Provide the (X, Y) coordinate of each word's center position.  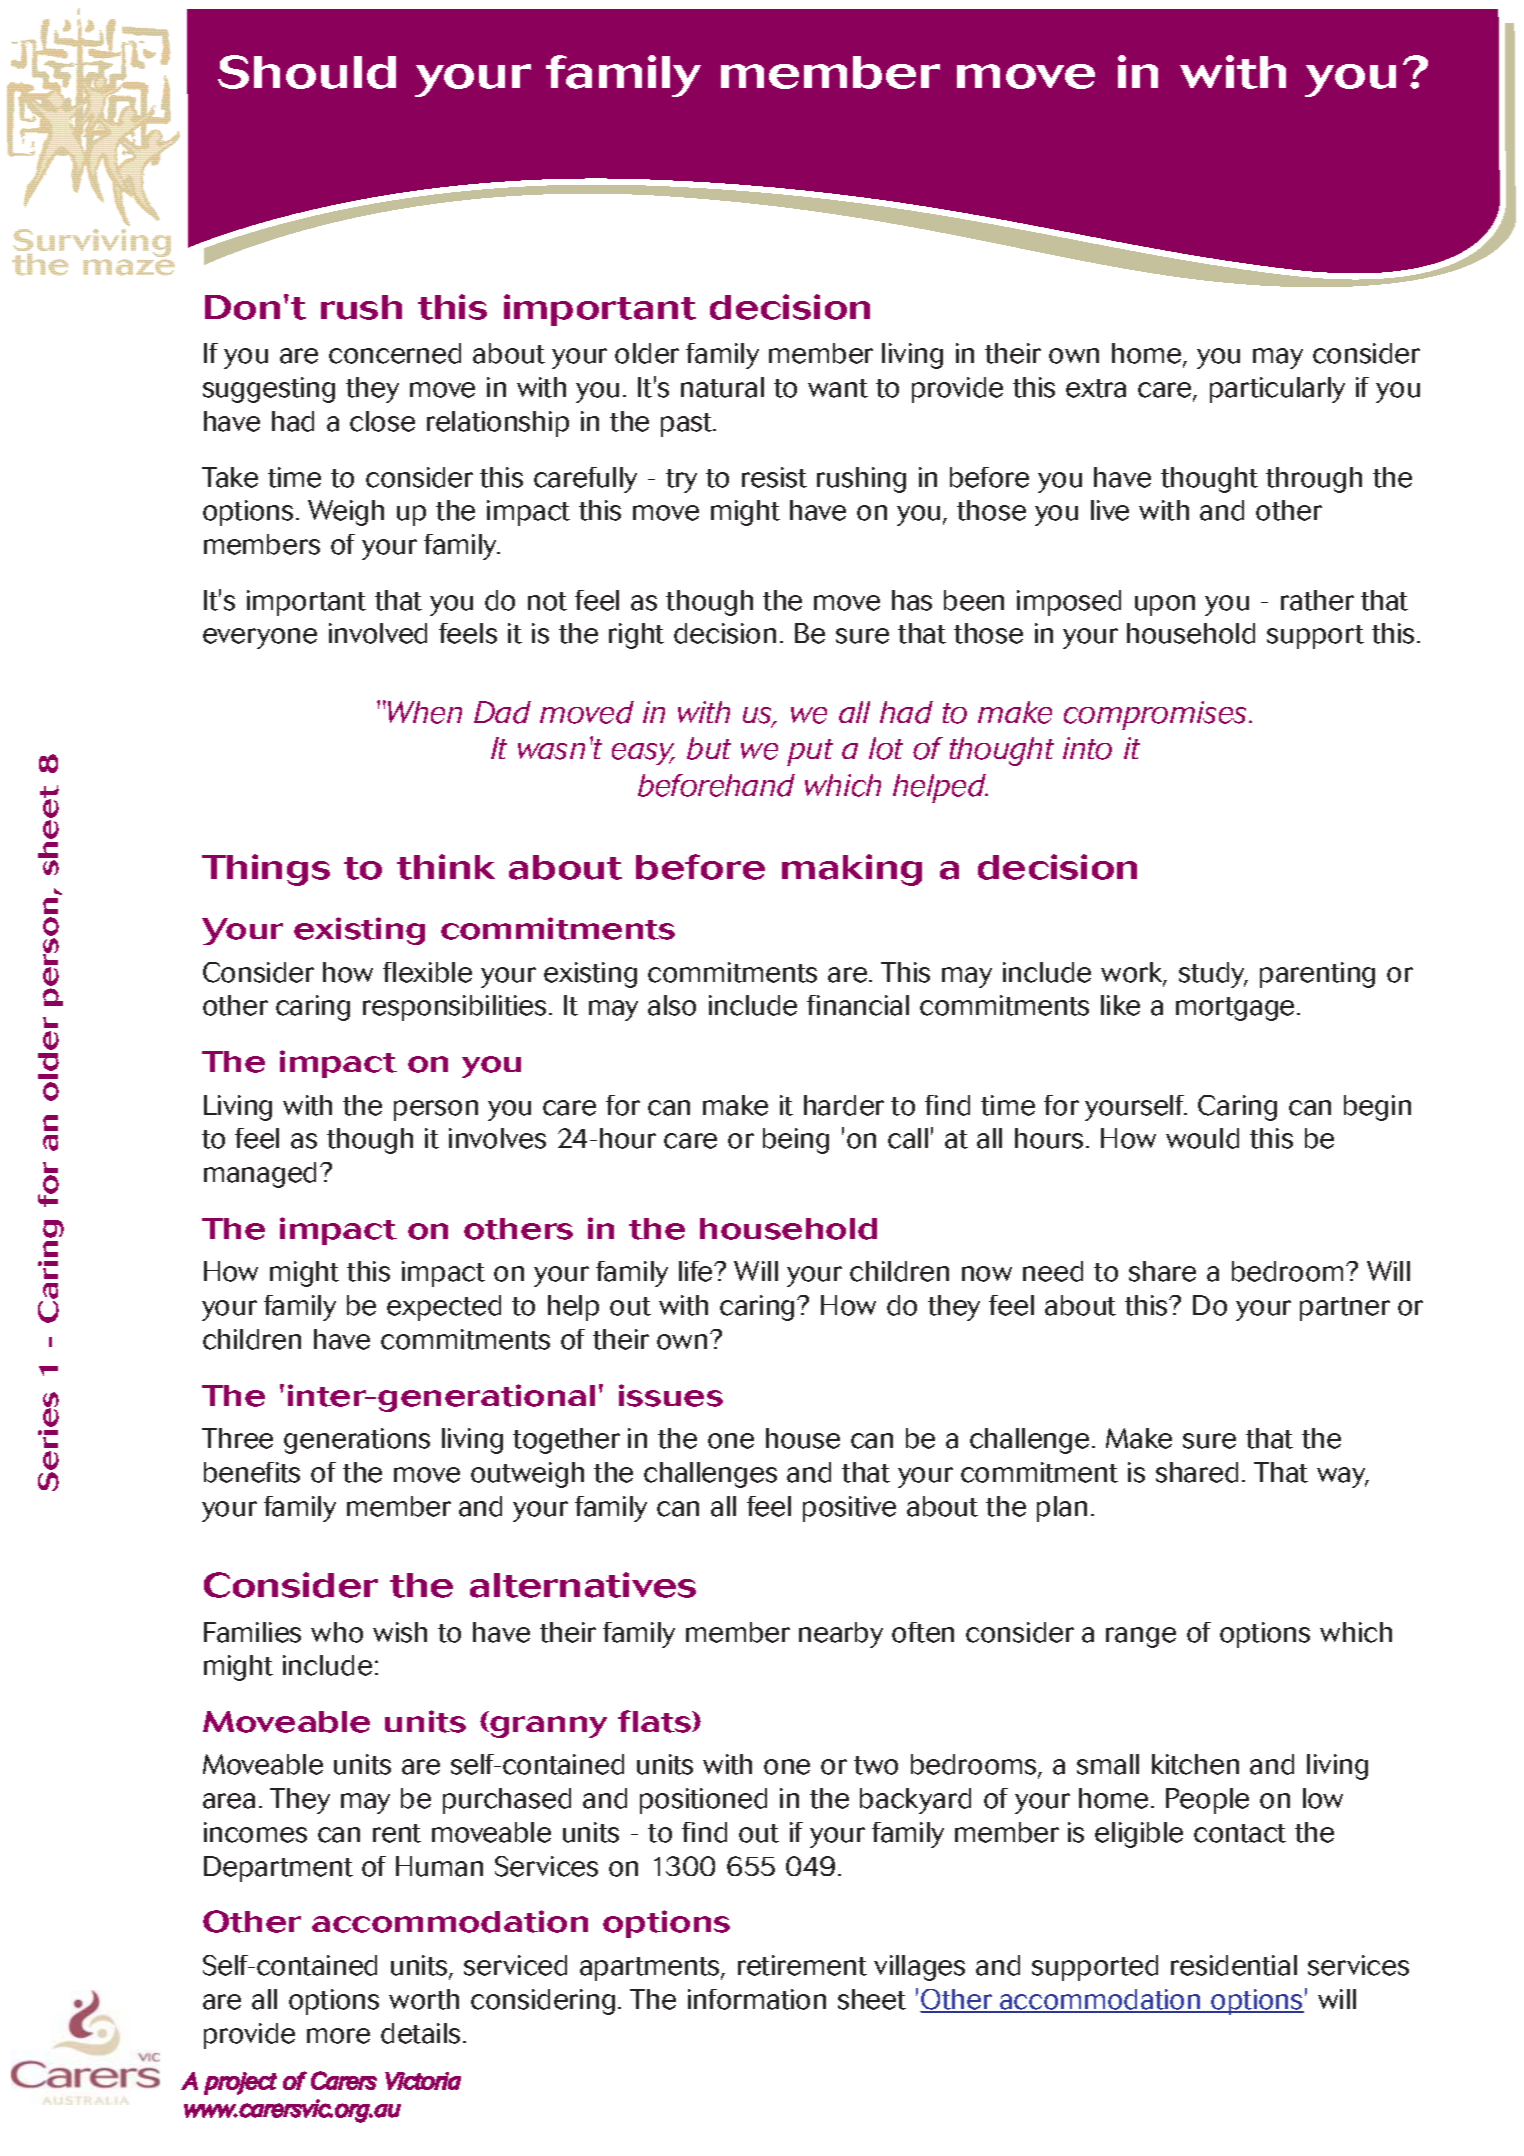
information (757, 1999)
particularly (1277, 390)
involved (378, 633)
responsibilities (454, 1008)
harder (844, 1105)
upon (1165, 605)
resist (774, 477)
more (338, 2036)
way (1342, 1477)
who (337, 1632)
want (838, 388)
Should (307, 72)
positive (849, 1509)
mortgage (1235, 1009)
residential (1234, 1965)
